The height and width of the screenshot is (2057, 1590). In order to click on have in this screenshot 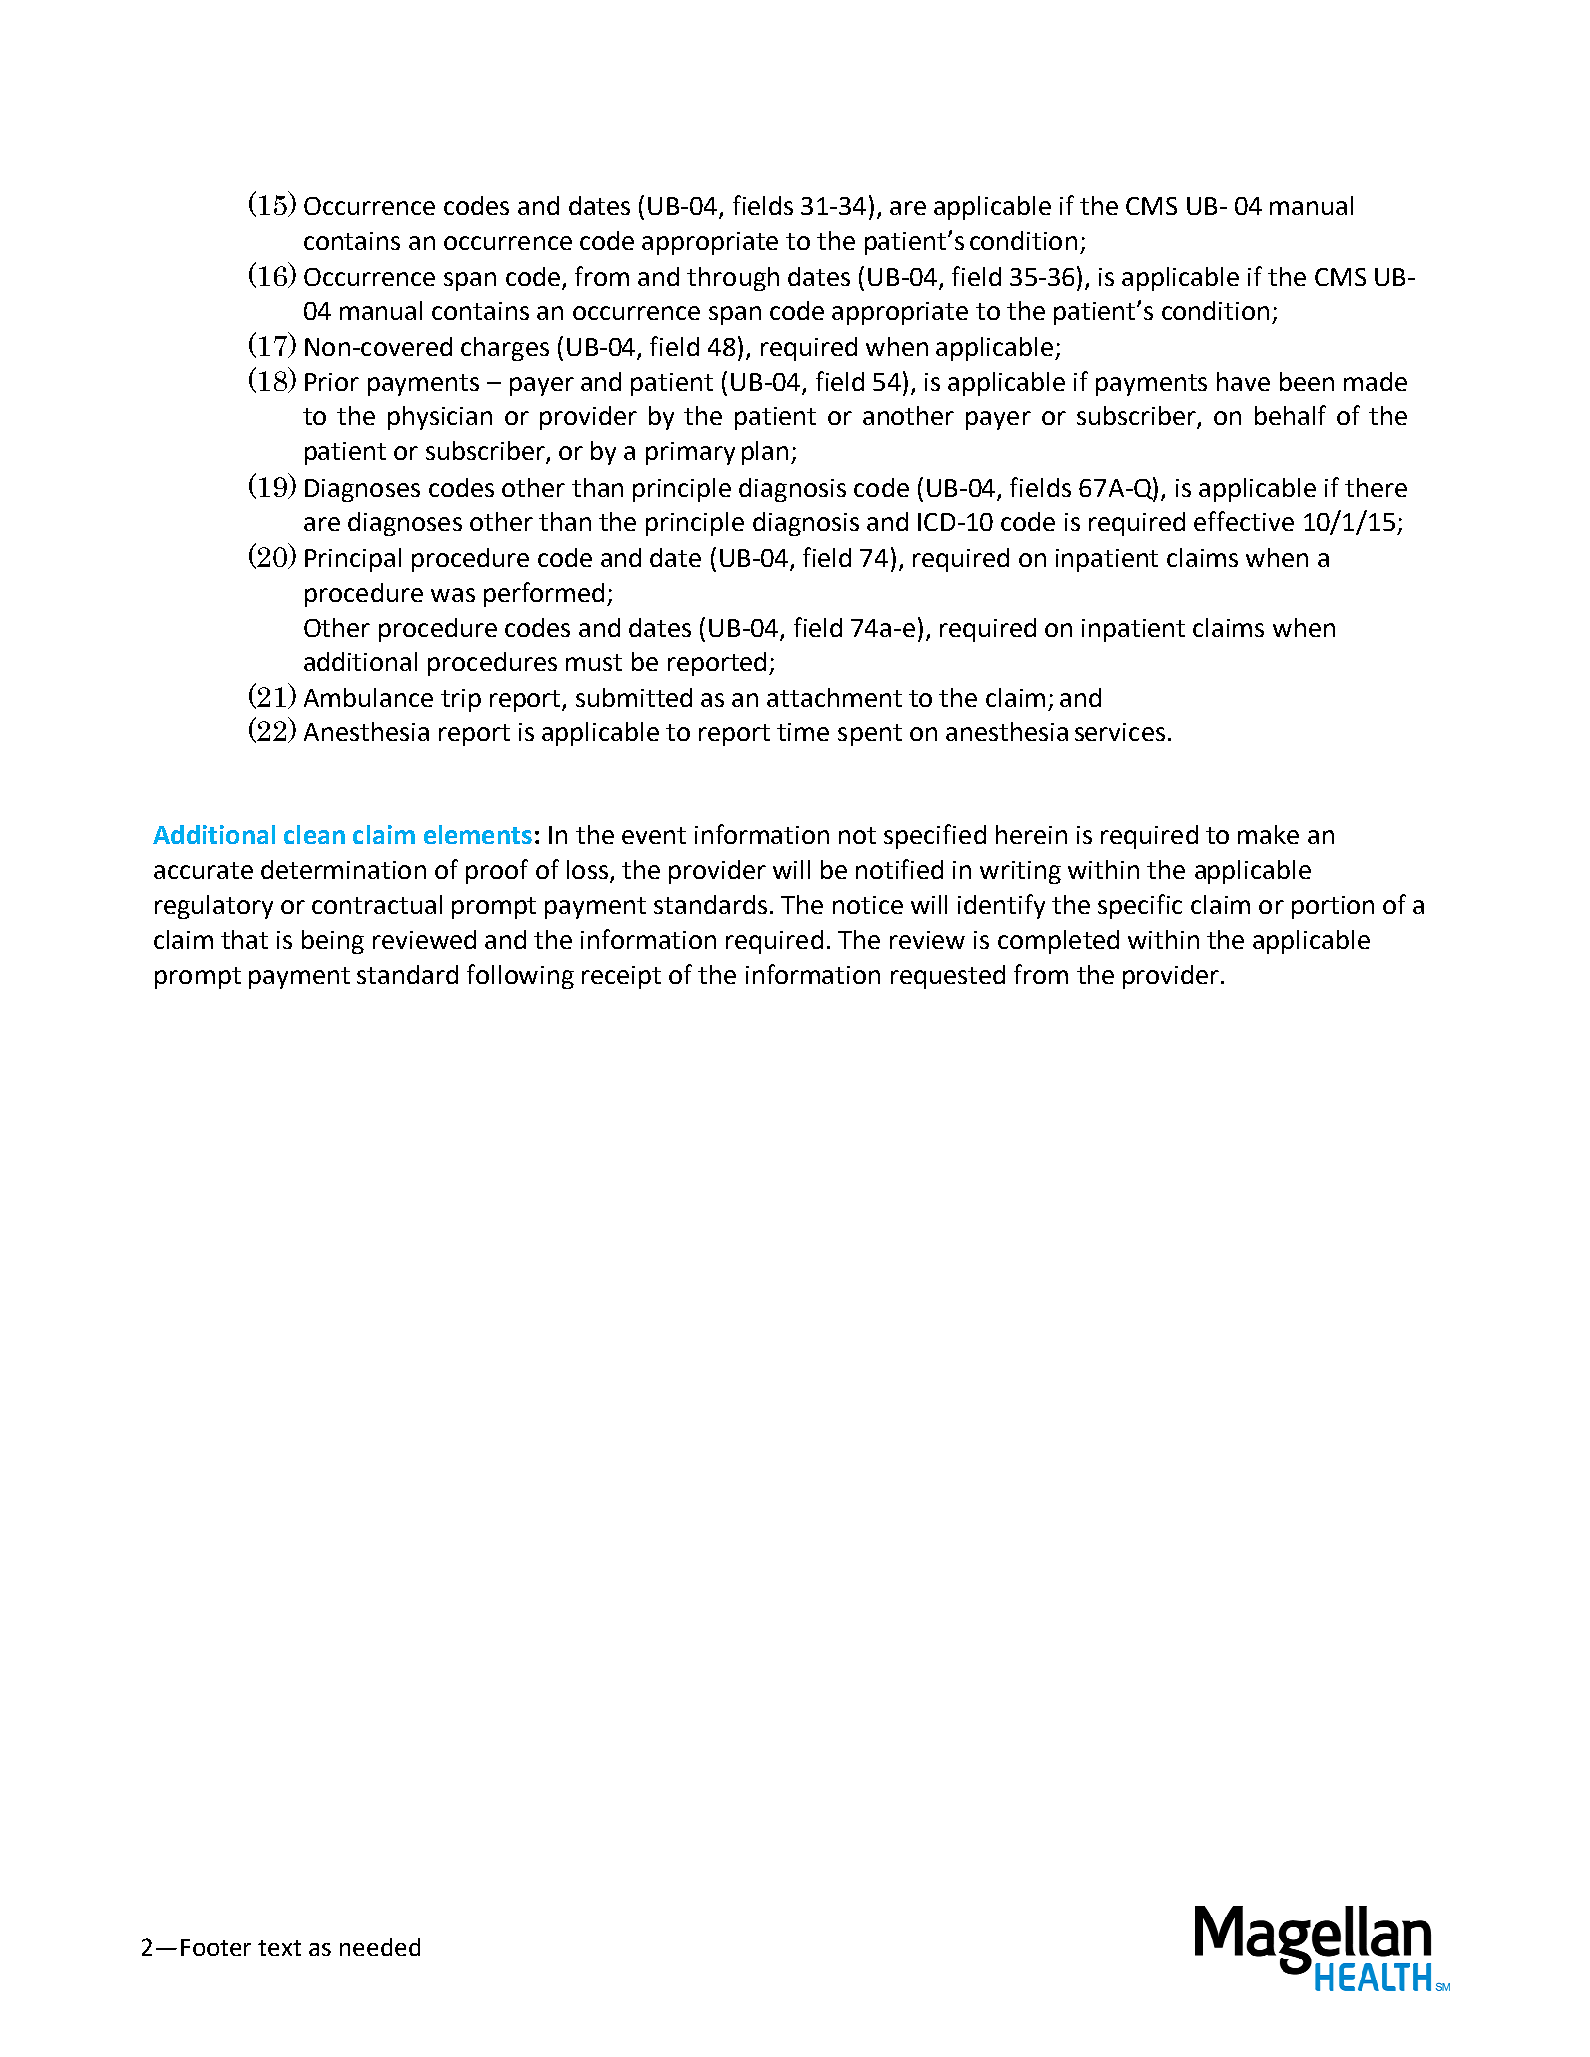, I will do `click(1243, 381)`.
